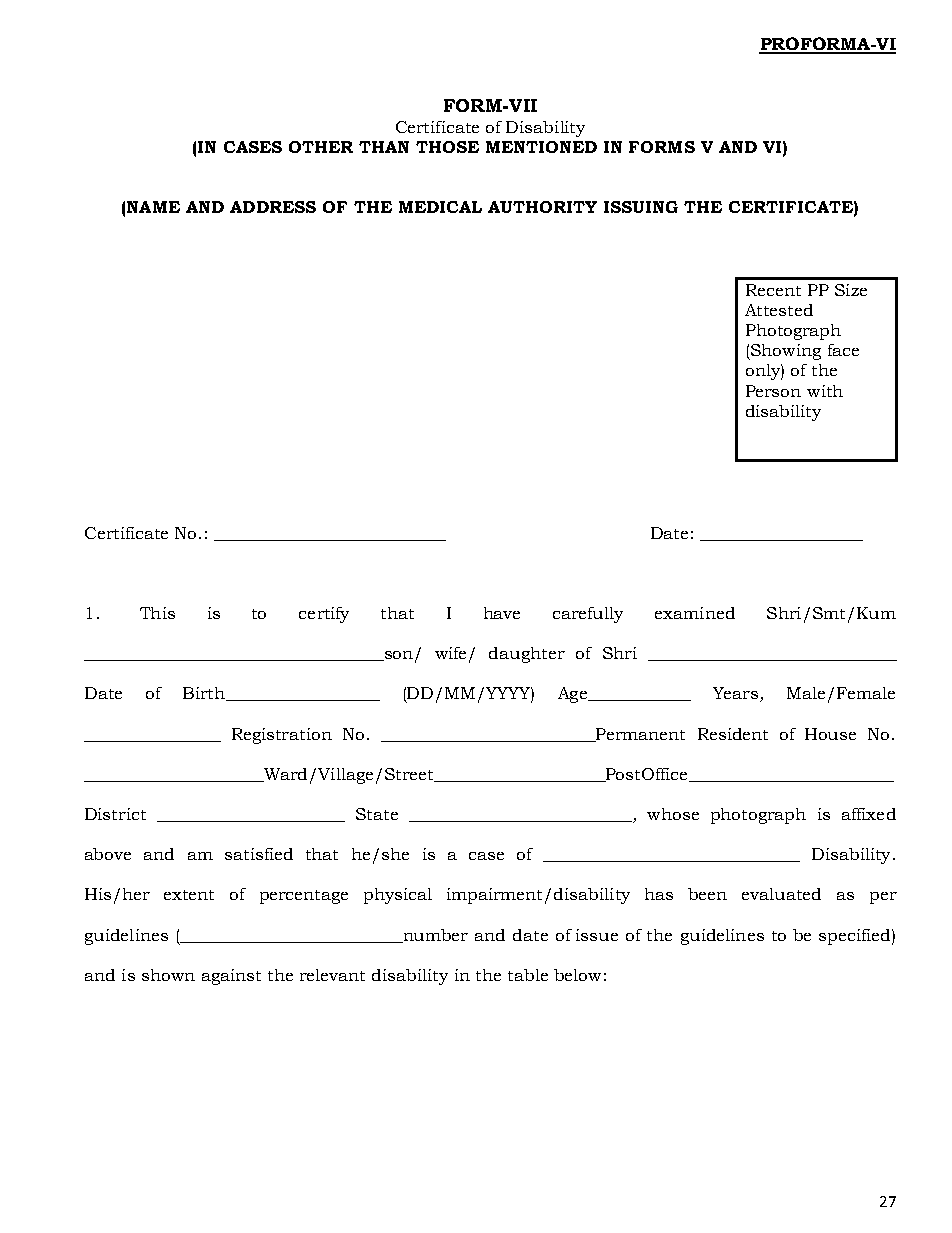 The image size is (952, 1233). Describe the element at coordinates (785, 352) in the screenshot. I see `Showing` at that location.
